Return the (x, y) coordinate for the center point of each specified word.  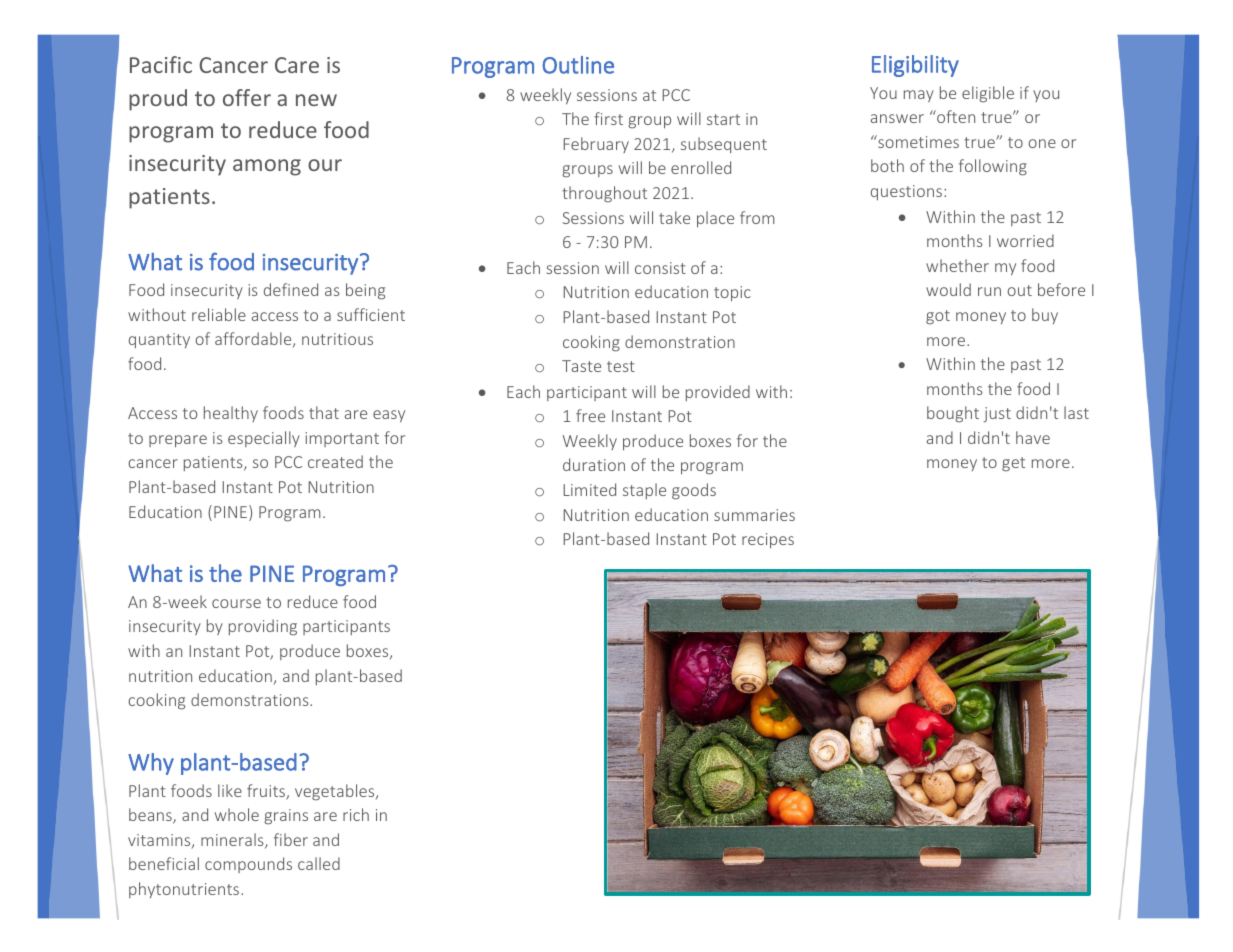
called (319, 863)
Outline (578, 65)
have (1033, 437)
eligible (988, 94)
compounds (248, 865)
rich (356, 814)
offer (247, 97)
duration (594, 464)
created (335, 461)
